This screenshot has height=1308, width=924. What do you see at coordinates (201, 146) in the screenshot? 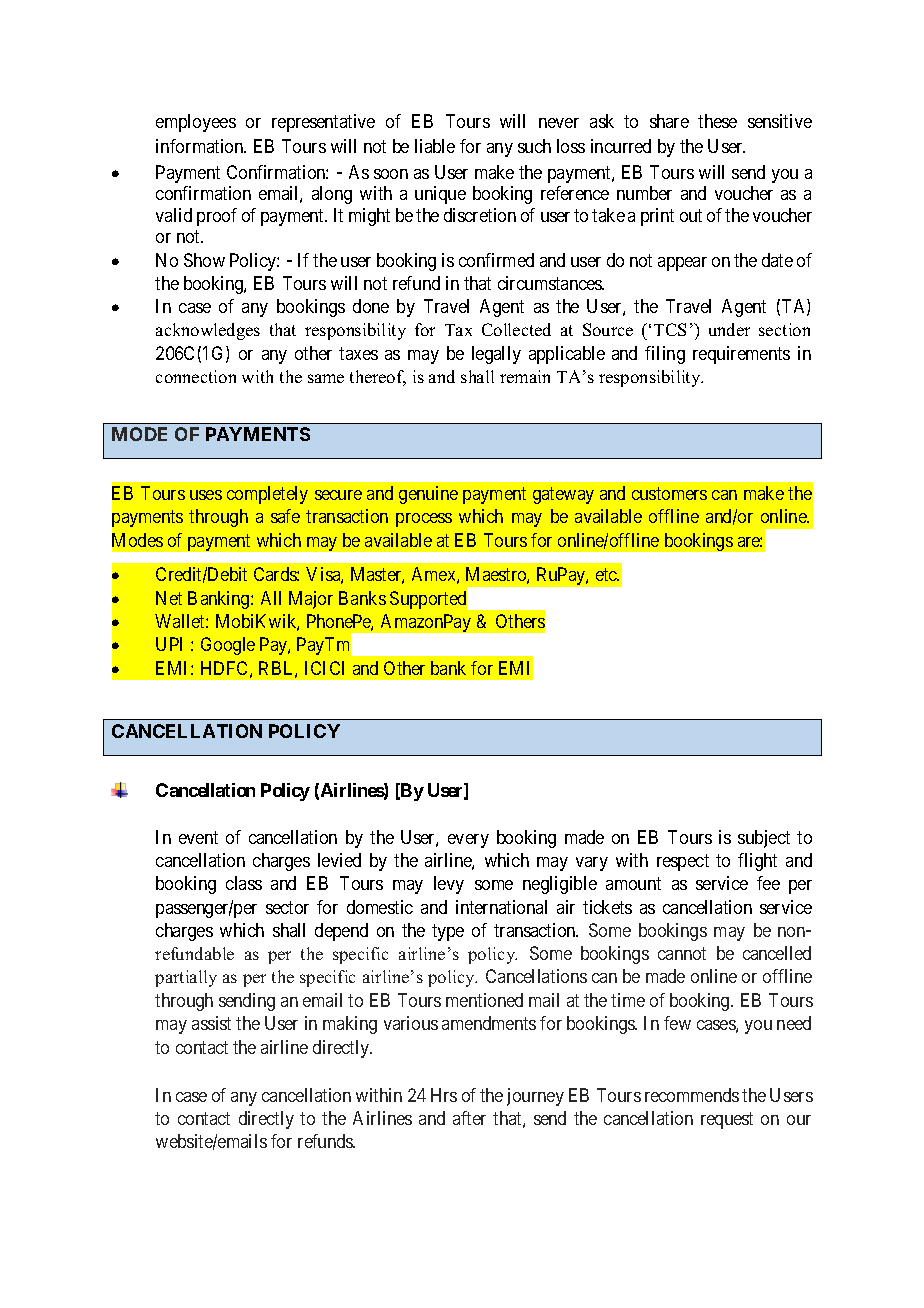
I see `information` at bounding box center [201, 146].
